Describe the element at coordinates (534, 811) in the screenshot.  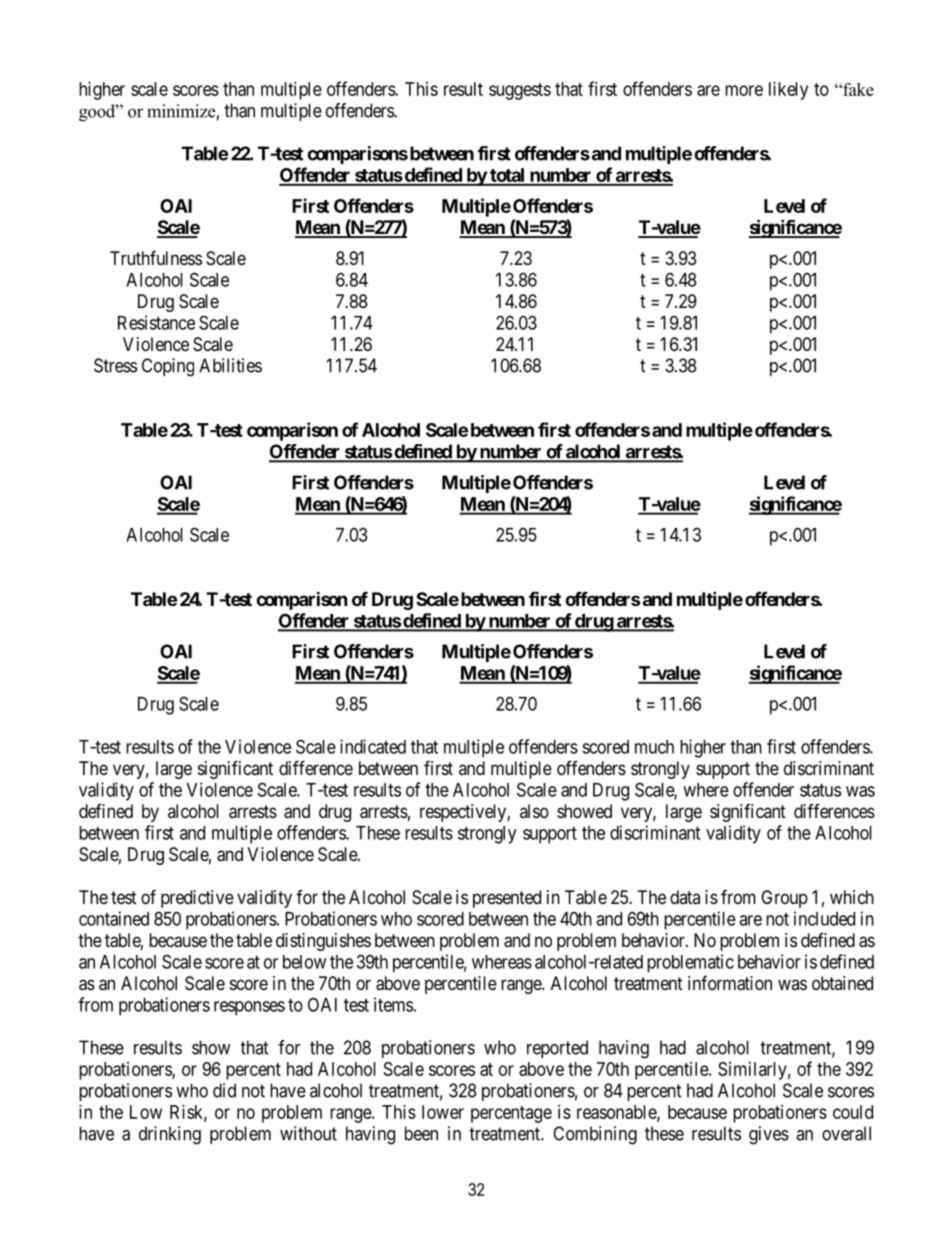
I see `also` at that location.
